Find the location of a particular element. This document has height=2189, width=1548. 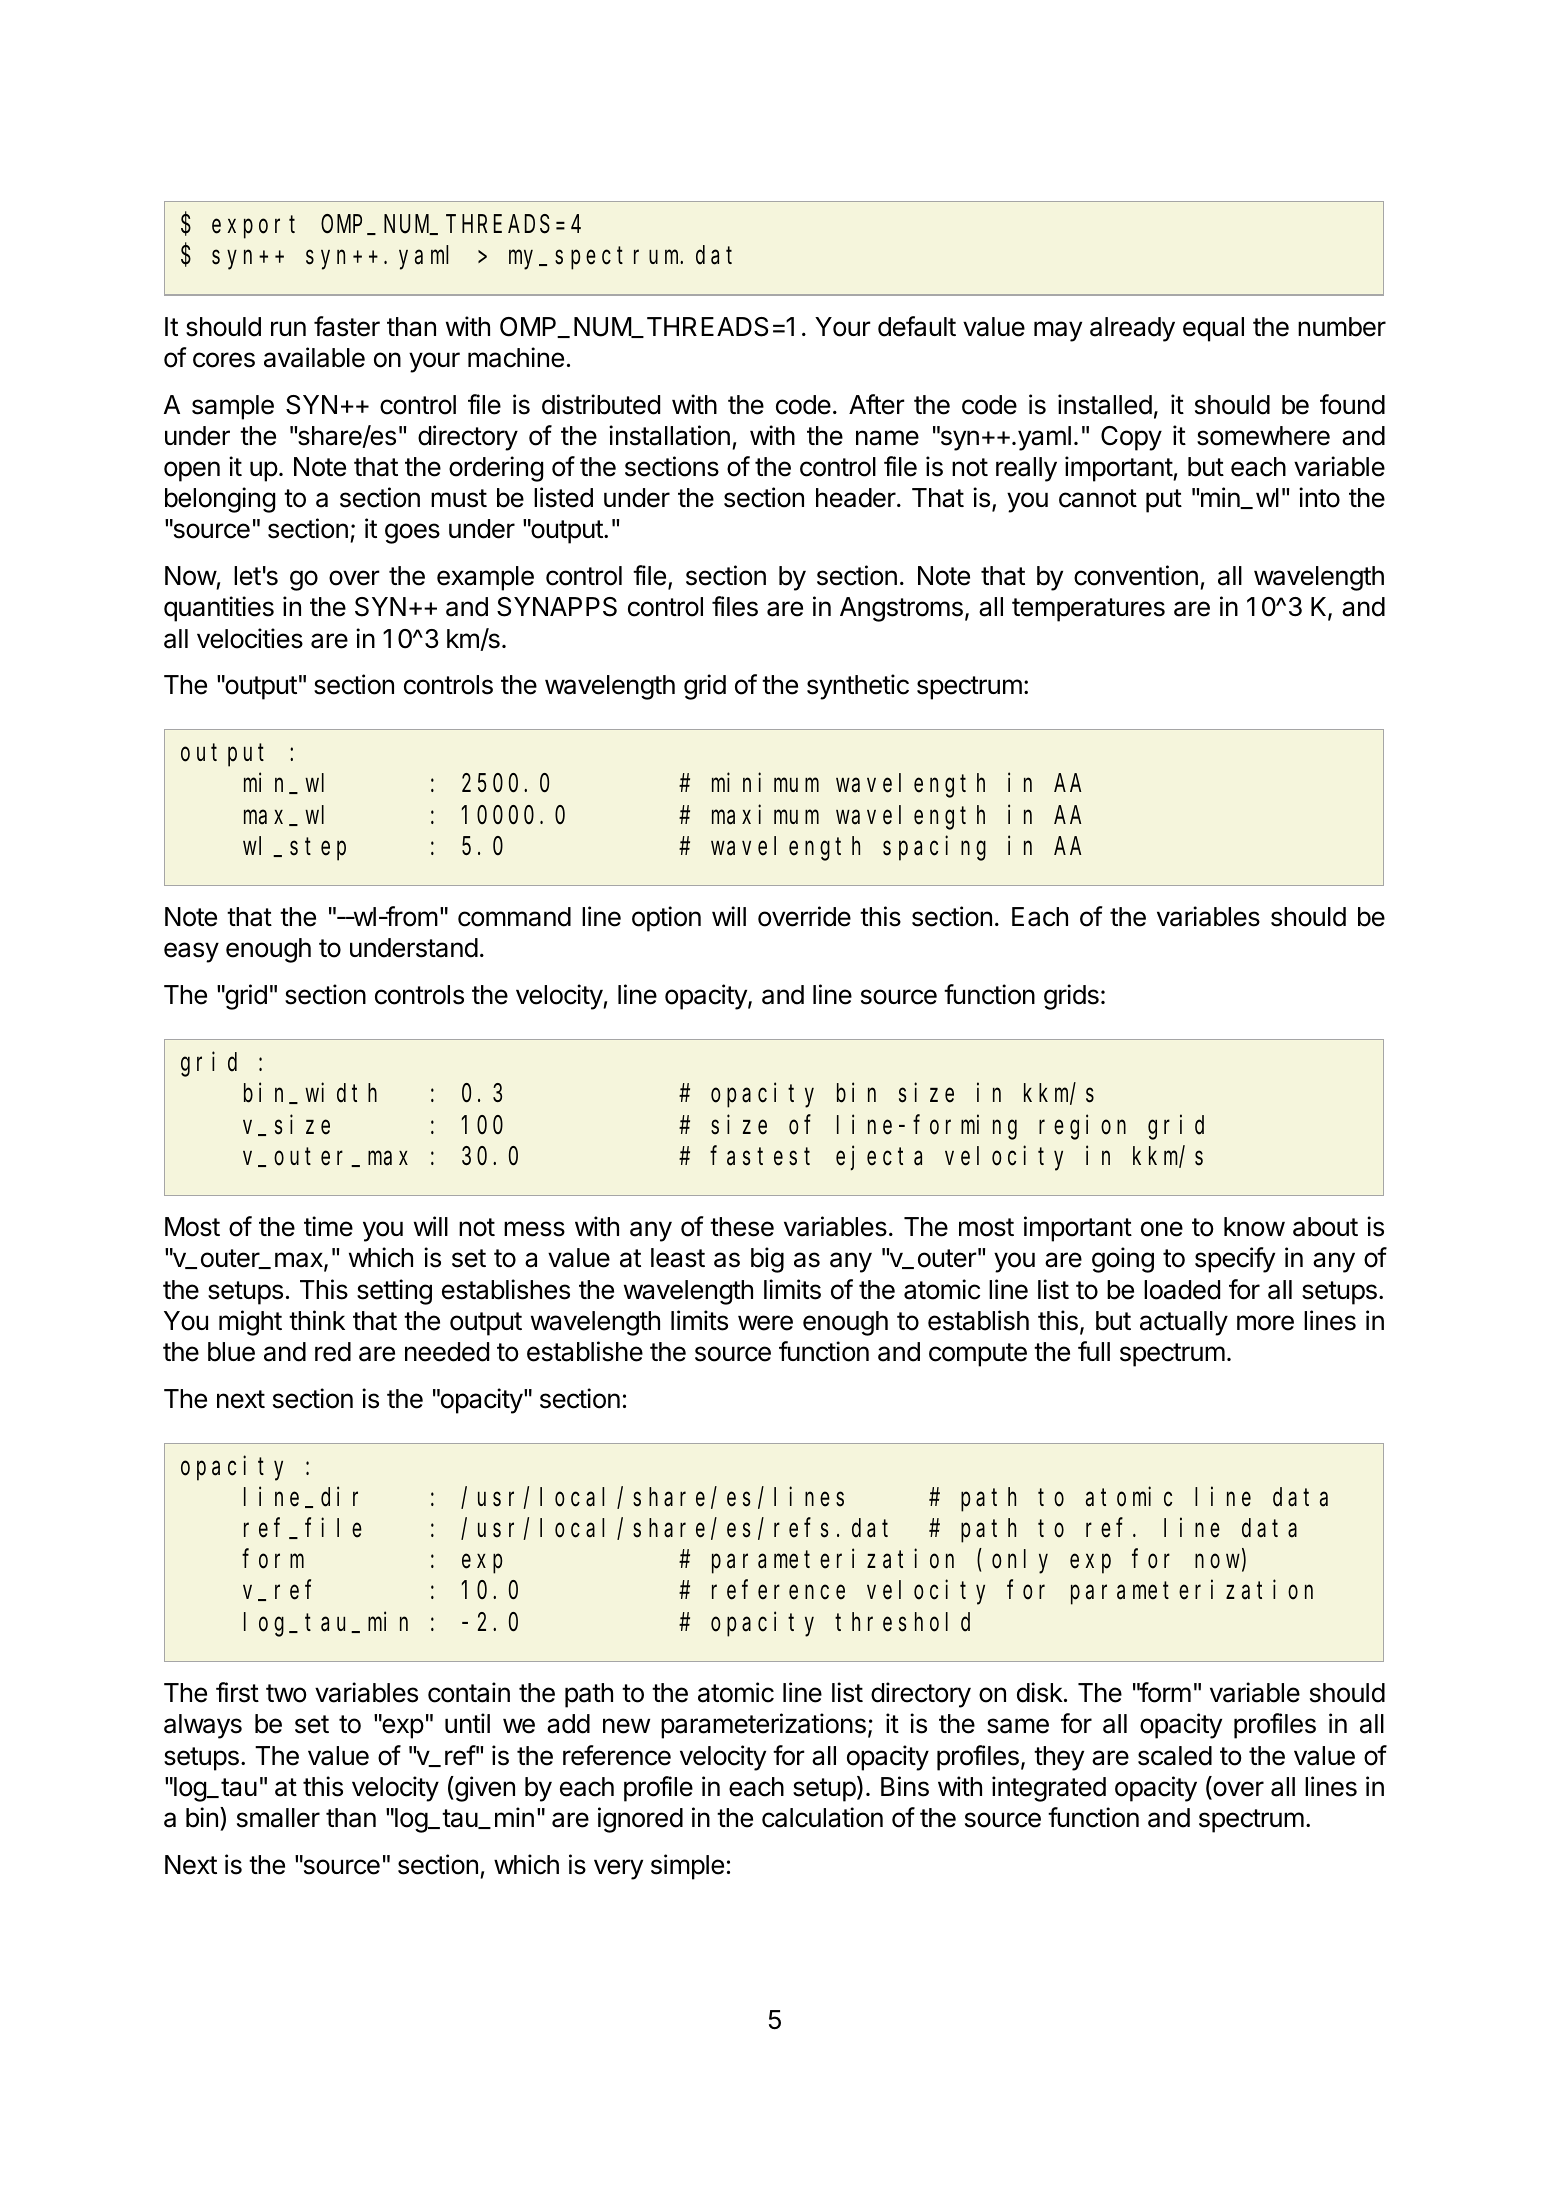

these is located at coordinates (742, 1227).
